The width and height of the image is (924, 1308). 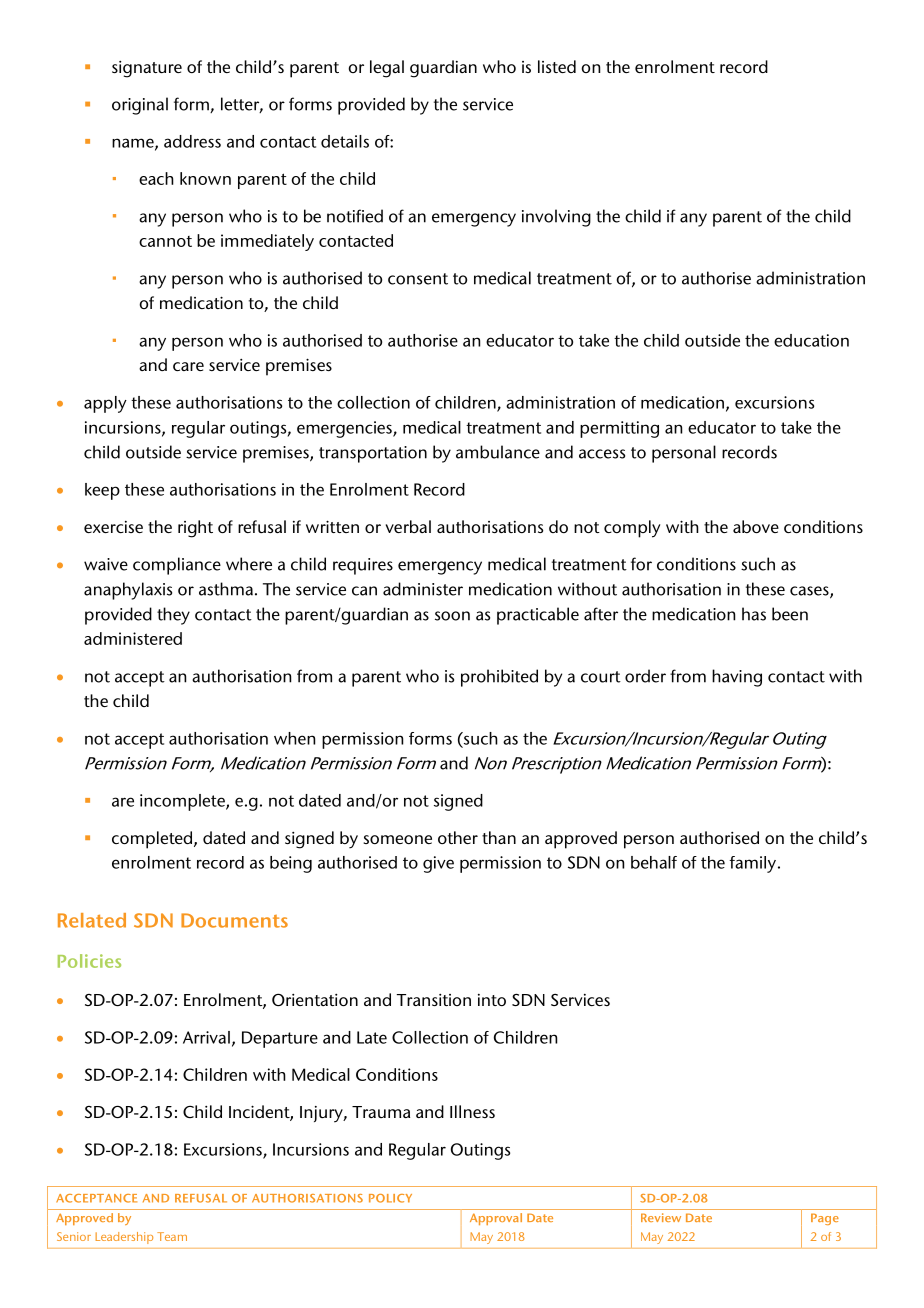 I want to click on soon, so click(x=452, y=616).
